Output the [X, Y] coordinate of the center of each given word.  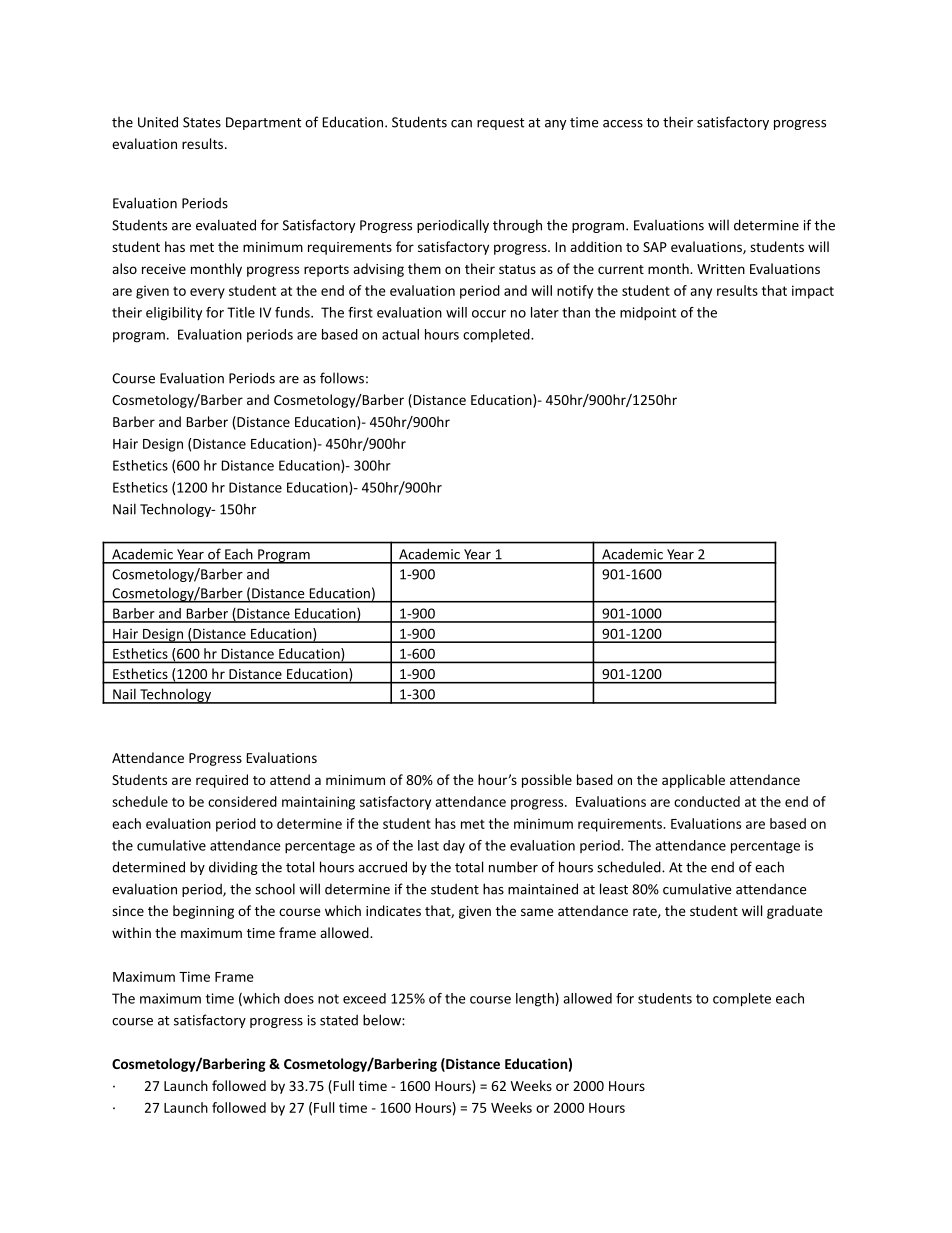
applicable [693, 781]
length [535, 1000]
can [461, 124]
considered [242, 801]
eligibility [174, 314]
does [299, 998]
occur [489, 314]
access [623, 124]
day [454, 847]
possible [547, 781]
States [202, 122]
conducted [707, 801]
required [222, 781]
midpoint [648, 314]
